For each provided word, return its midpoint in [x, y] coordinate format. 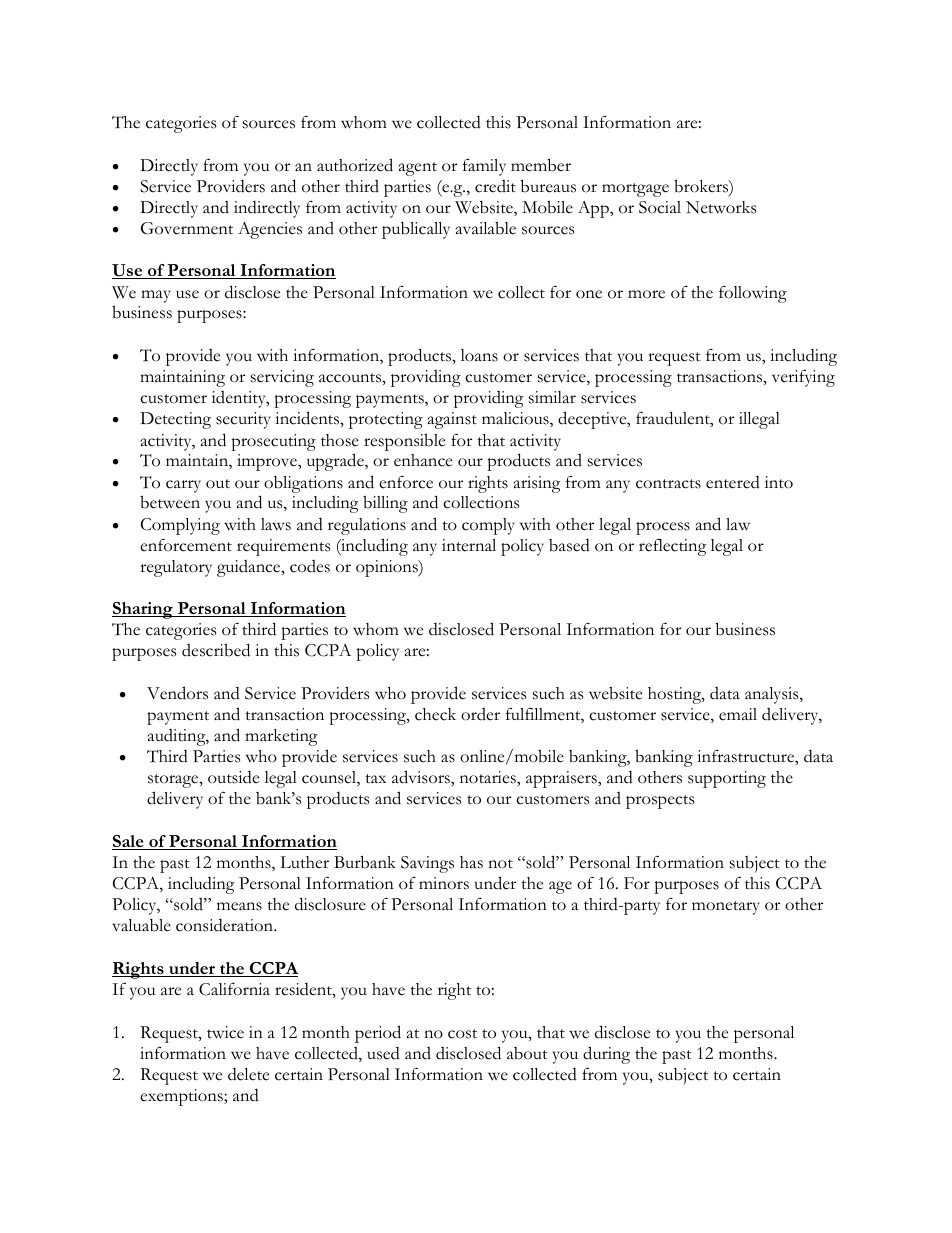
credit [495, 186]
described [216, 650]
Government [187, 228]
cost [462, 1034]
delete [248, 1074]
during [606, 1055]
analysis [773, 695]
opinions [388, 568]
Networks [721, 207]
